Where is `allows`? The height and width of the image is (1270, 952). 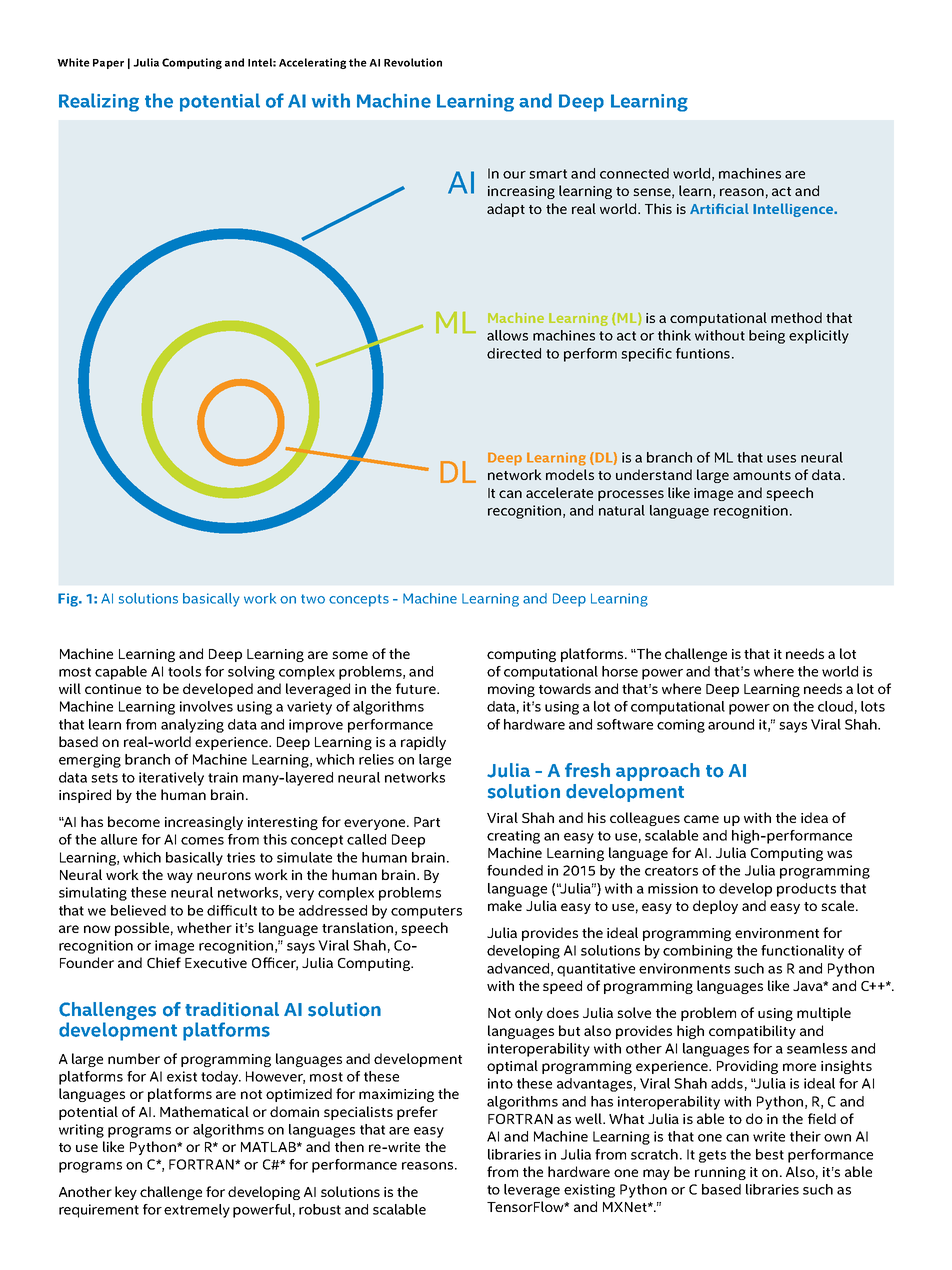
allows is located at coordinates (507, 335).
